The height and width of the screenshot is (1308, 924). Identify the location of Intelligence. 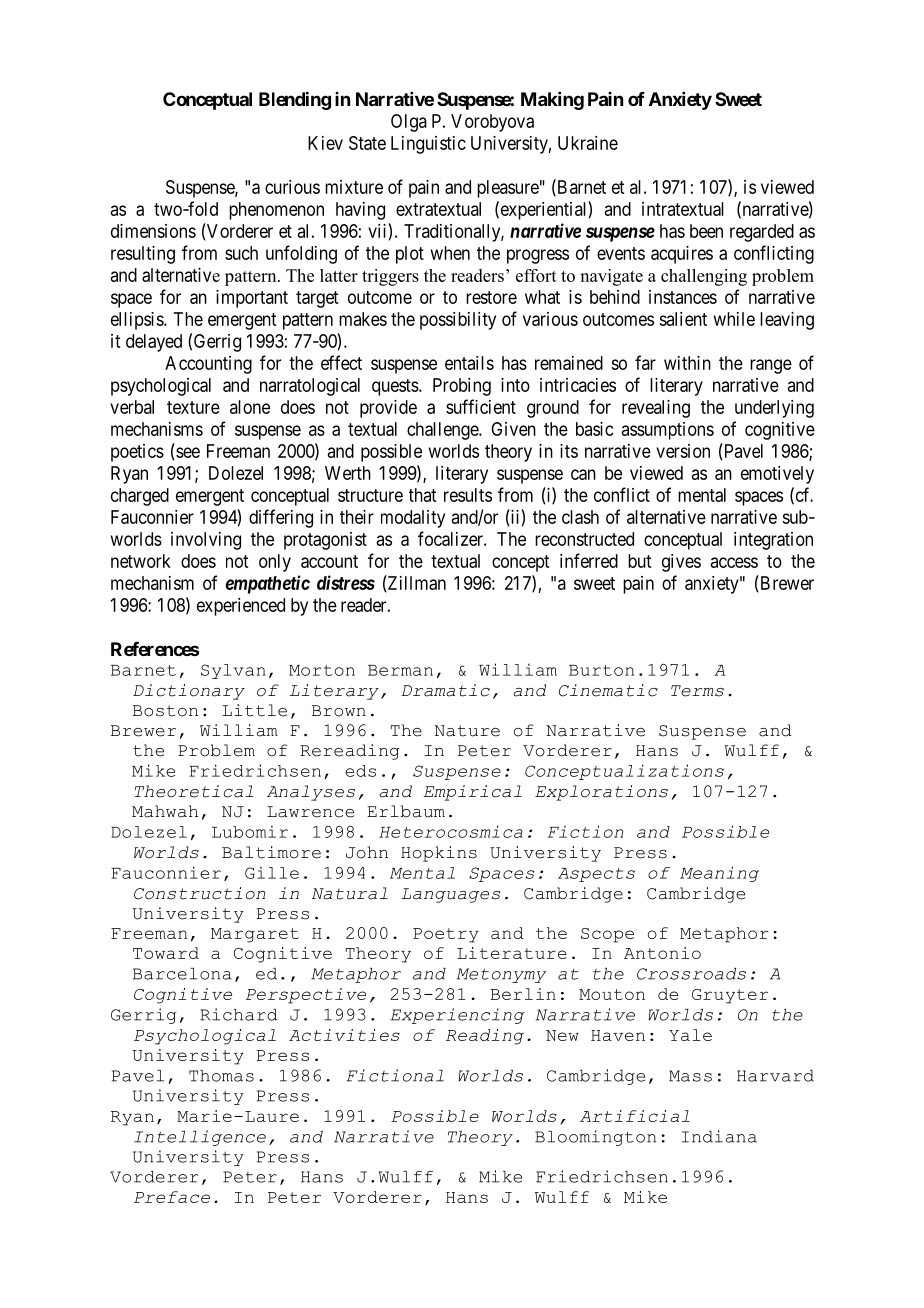
(200, 1138).
